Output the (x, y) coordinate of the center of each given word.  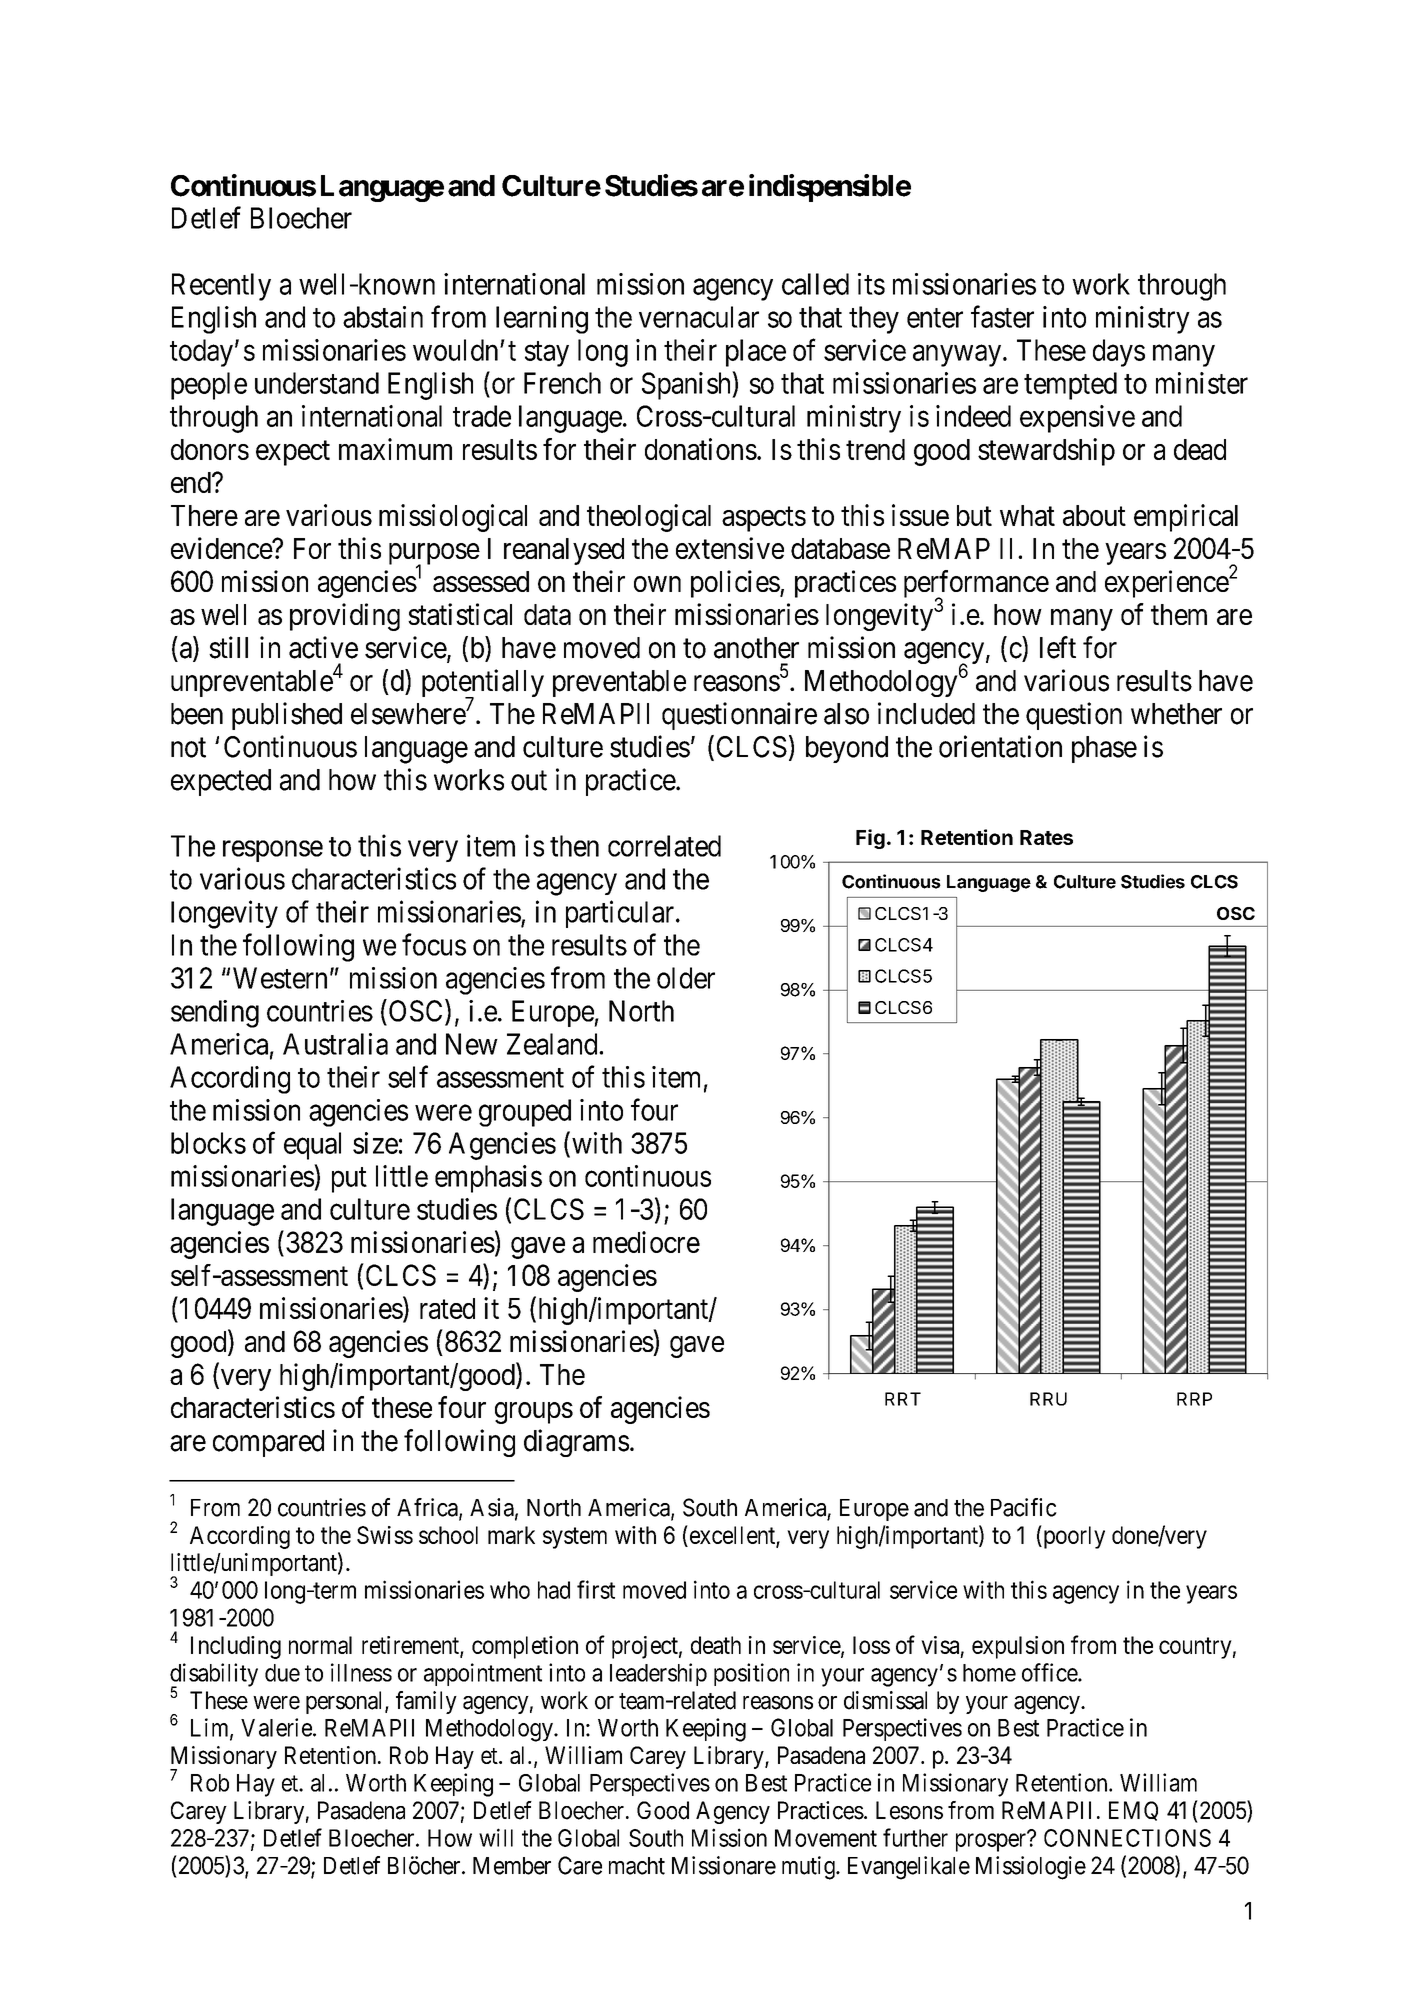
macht (637, 1866)
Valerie (276, 1727)
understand (317, 383)
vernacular (699, 317)
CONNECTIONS (1127, 1838)
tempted (1070, 386)
